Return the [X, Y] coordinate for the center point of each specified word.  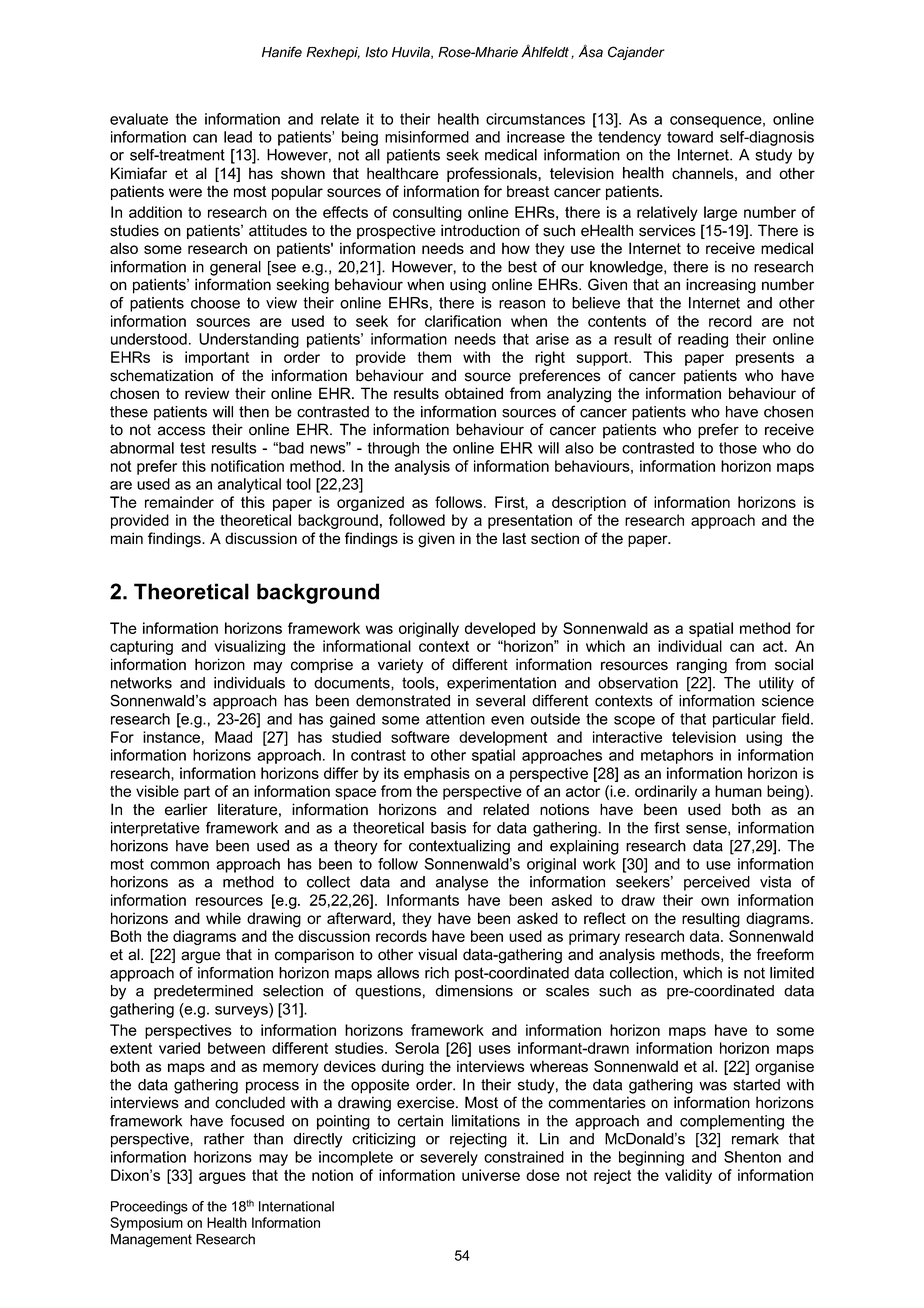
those [738, 448]
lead [238, 137]
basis [448, 828]
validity [688, 1176]
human [738, 791]
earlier [186, 809]
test [192, 448]
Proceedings [149, 1208]
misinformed [427, 137]
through [393, 449]
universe [491, 1175]
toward [690, 137]
